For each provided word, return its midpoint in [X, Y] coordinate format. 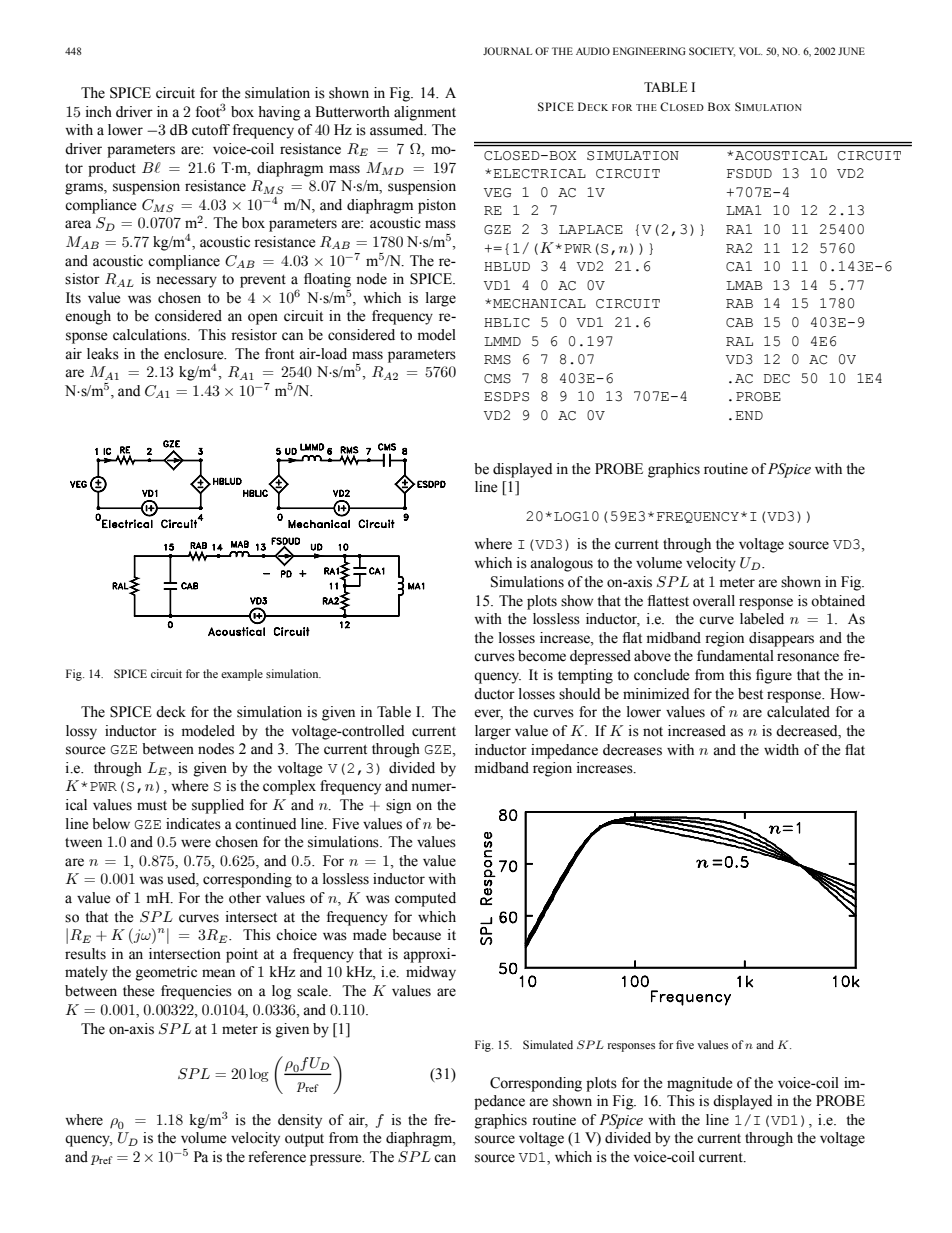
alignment [425, 113]
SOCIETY [712, 52]
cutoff [211, 130]
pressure [337, 1160]
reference [277, 1157]
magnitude [699, 1084]
